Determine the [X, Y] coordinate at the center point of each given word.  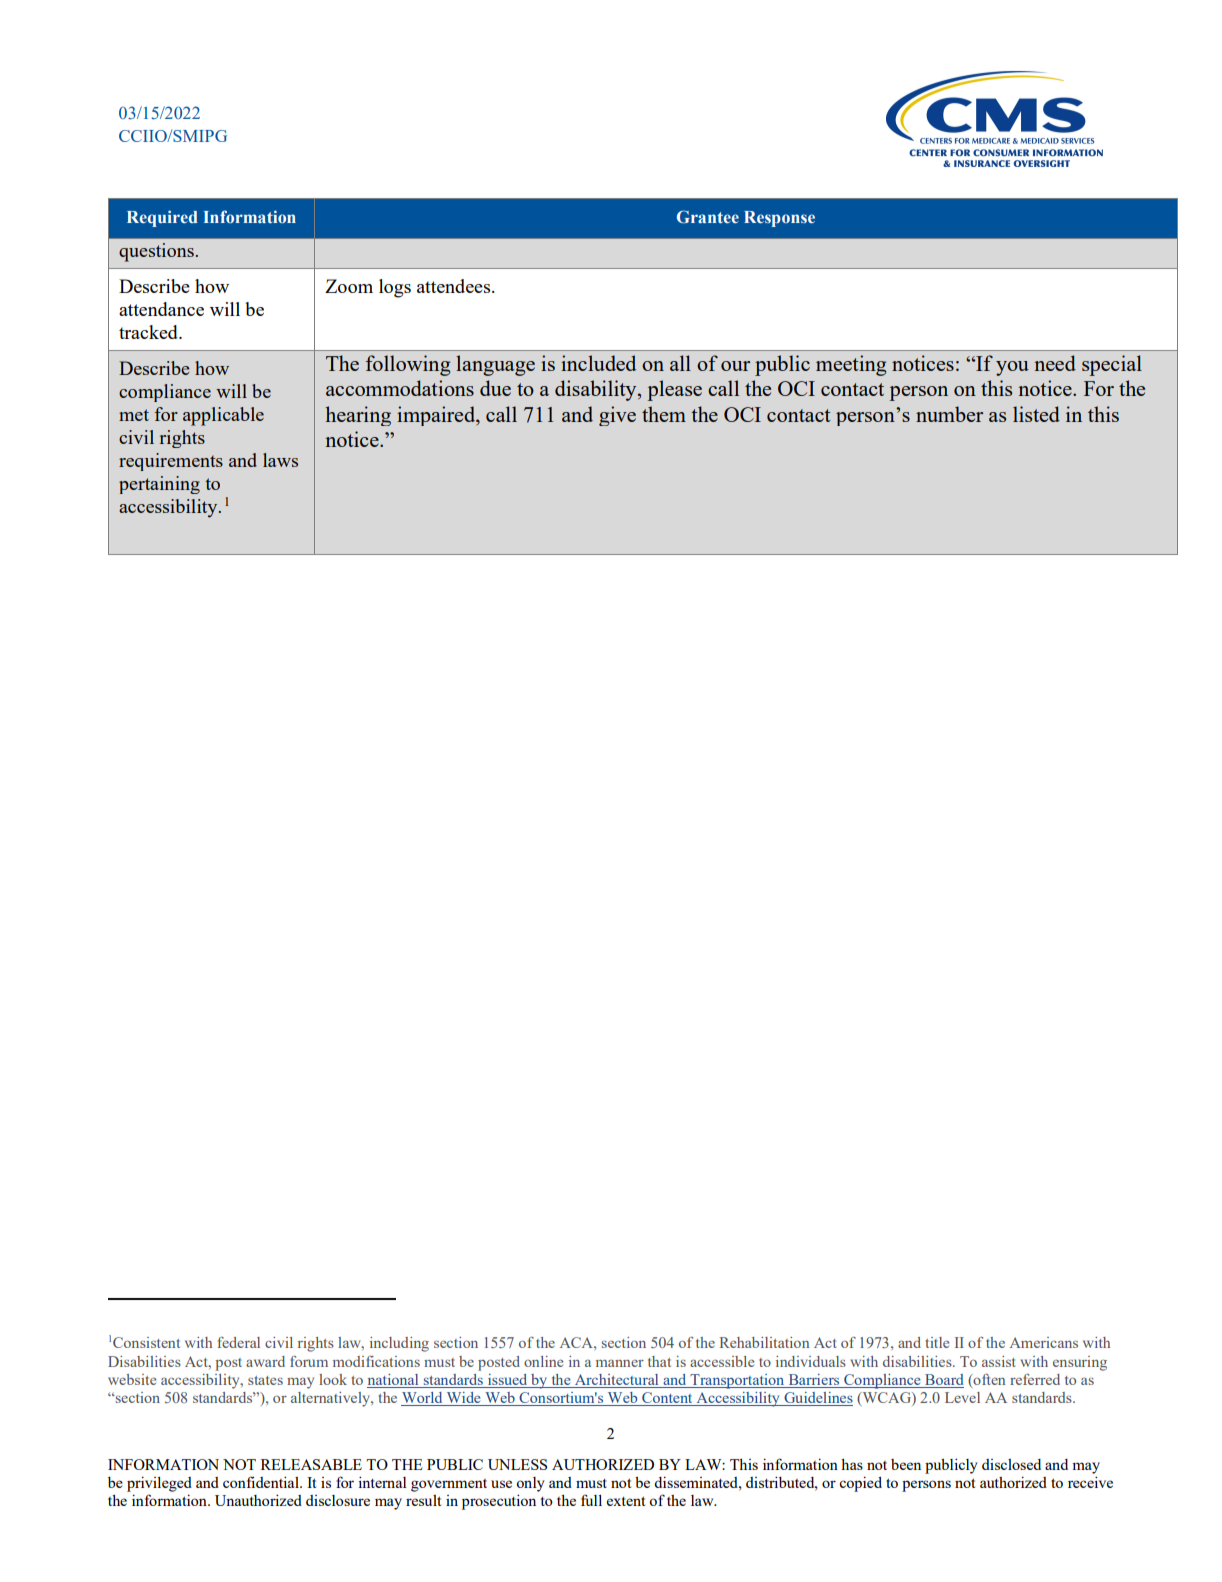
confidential [262, 1482]
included [598, 363]
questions [157, 252]
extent [626, 1501]
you [1012, 368]
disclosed [1011, 1464]
